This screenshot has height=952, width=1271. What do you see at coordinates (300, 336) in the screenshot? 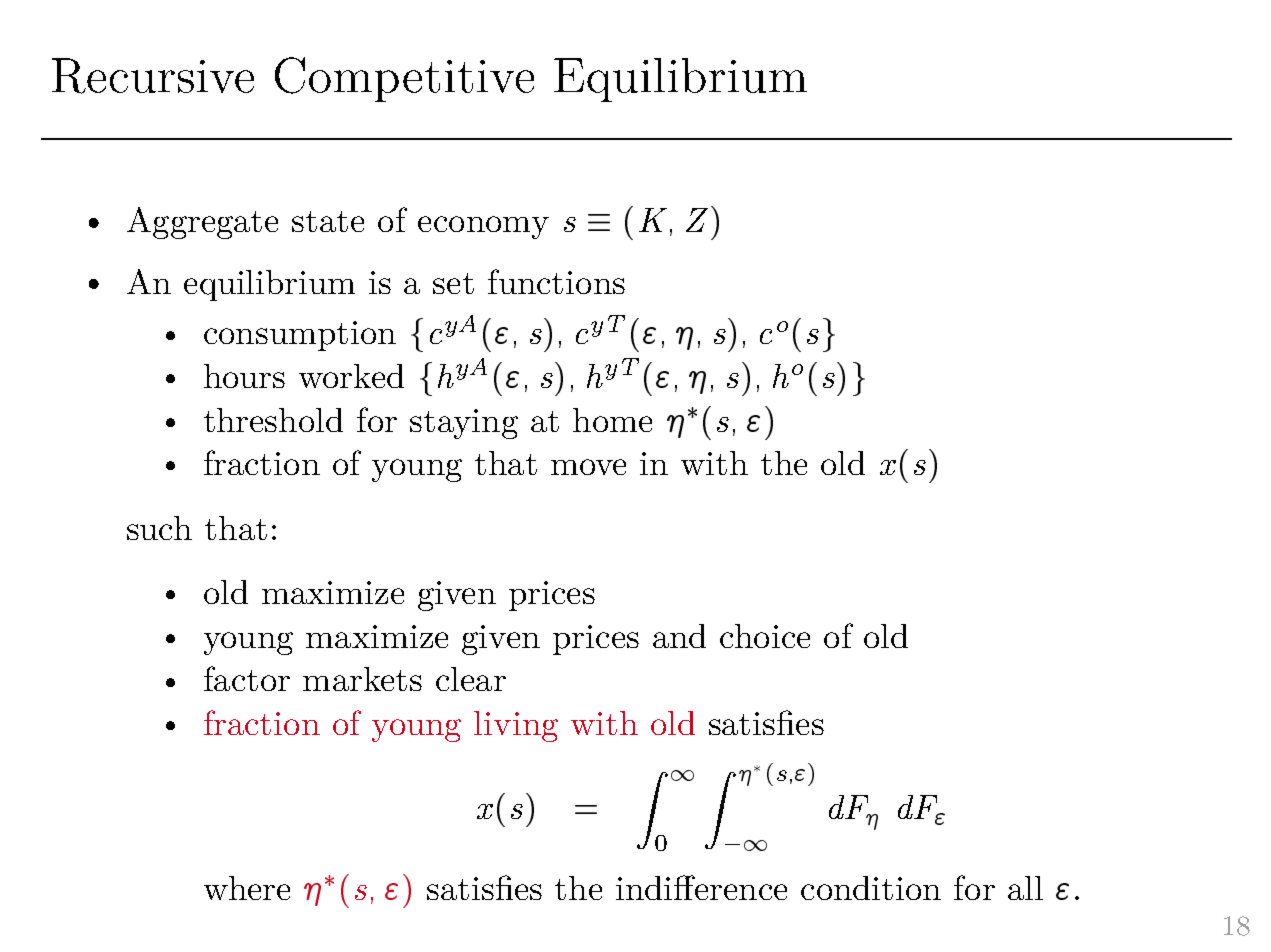
I see `consumption` at bounding box center [300, 336].
